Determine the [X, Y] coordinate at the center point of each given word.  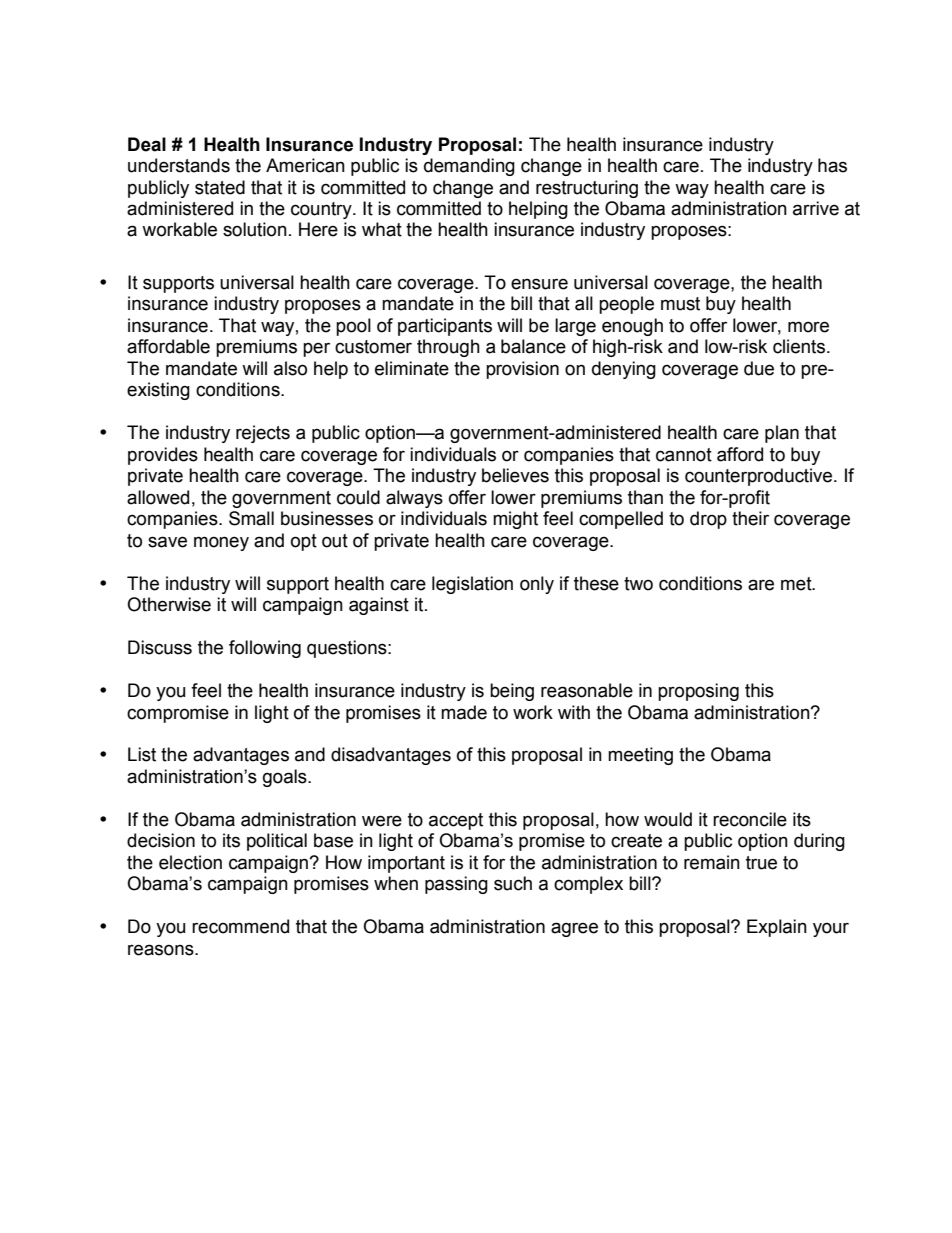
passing [456, 885]
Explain [777, 928]
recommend [240, 926]
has [832, 165]
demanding [469, 167]
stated [220, 187]
